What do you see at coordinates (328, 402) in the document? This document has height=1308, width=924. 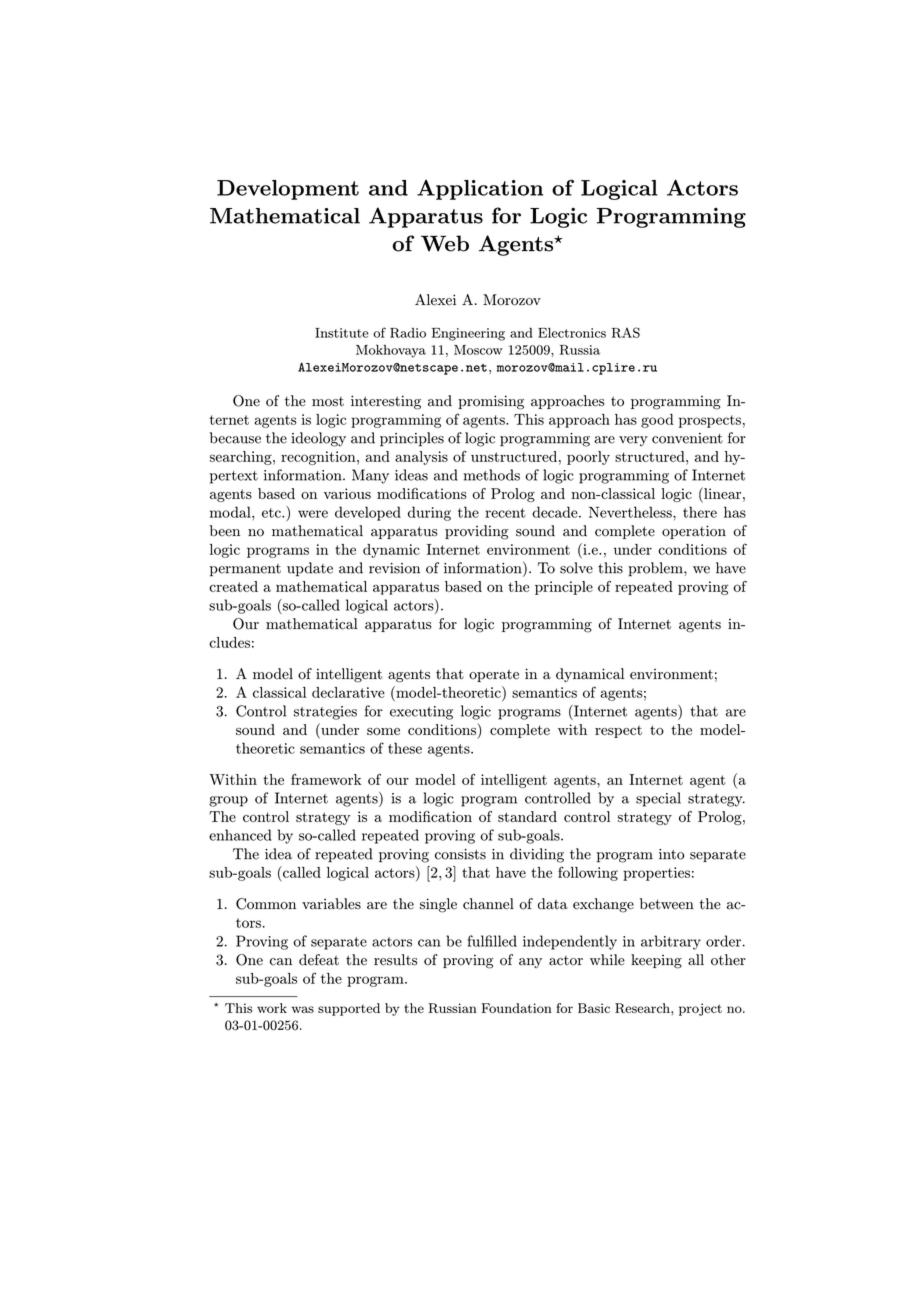 I see `most` at bounding box center [328, 402].
